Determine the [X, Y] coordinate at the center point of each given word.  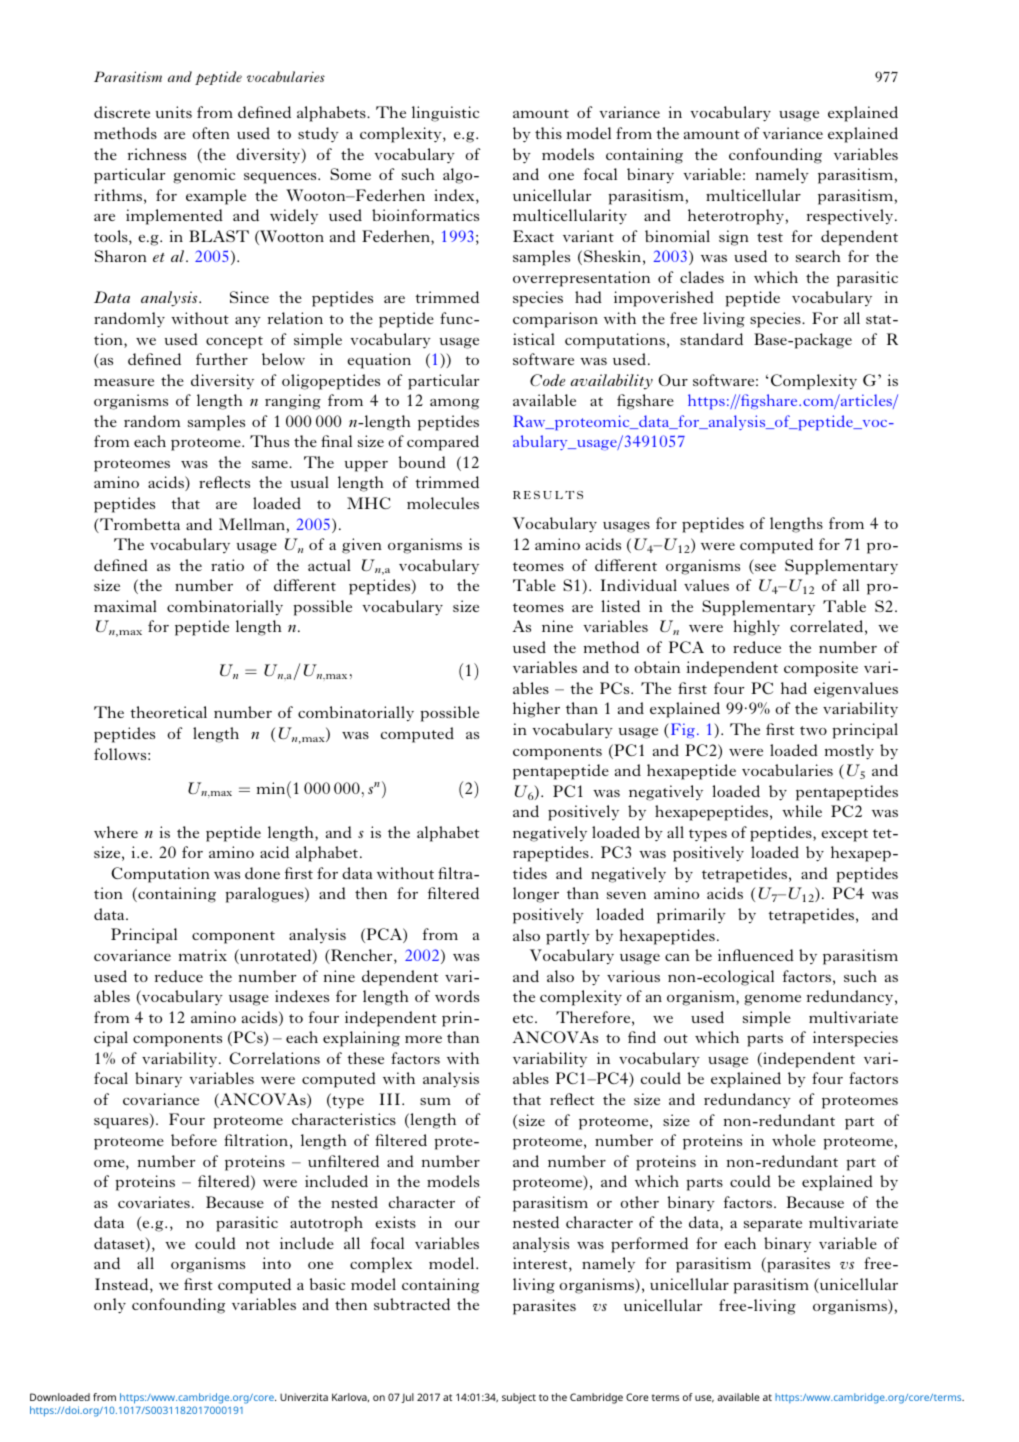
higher [536, 710]
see [764, 569]
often [211, 133]
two [813, 730]
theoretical [168, 712]
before [194, 1140]
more [423, 1039]
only [110, 1306]
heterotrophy [736, 217]
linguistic [445, 114]
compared [443, 443]
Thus [269, 441]
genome [772, 1000]
